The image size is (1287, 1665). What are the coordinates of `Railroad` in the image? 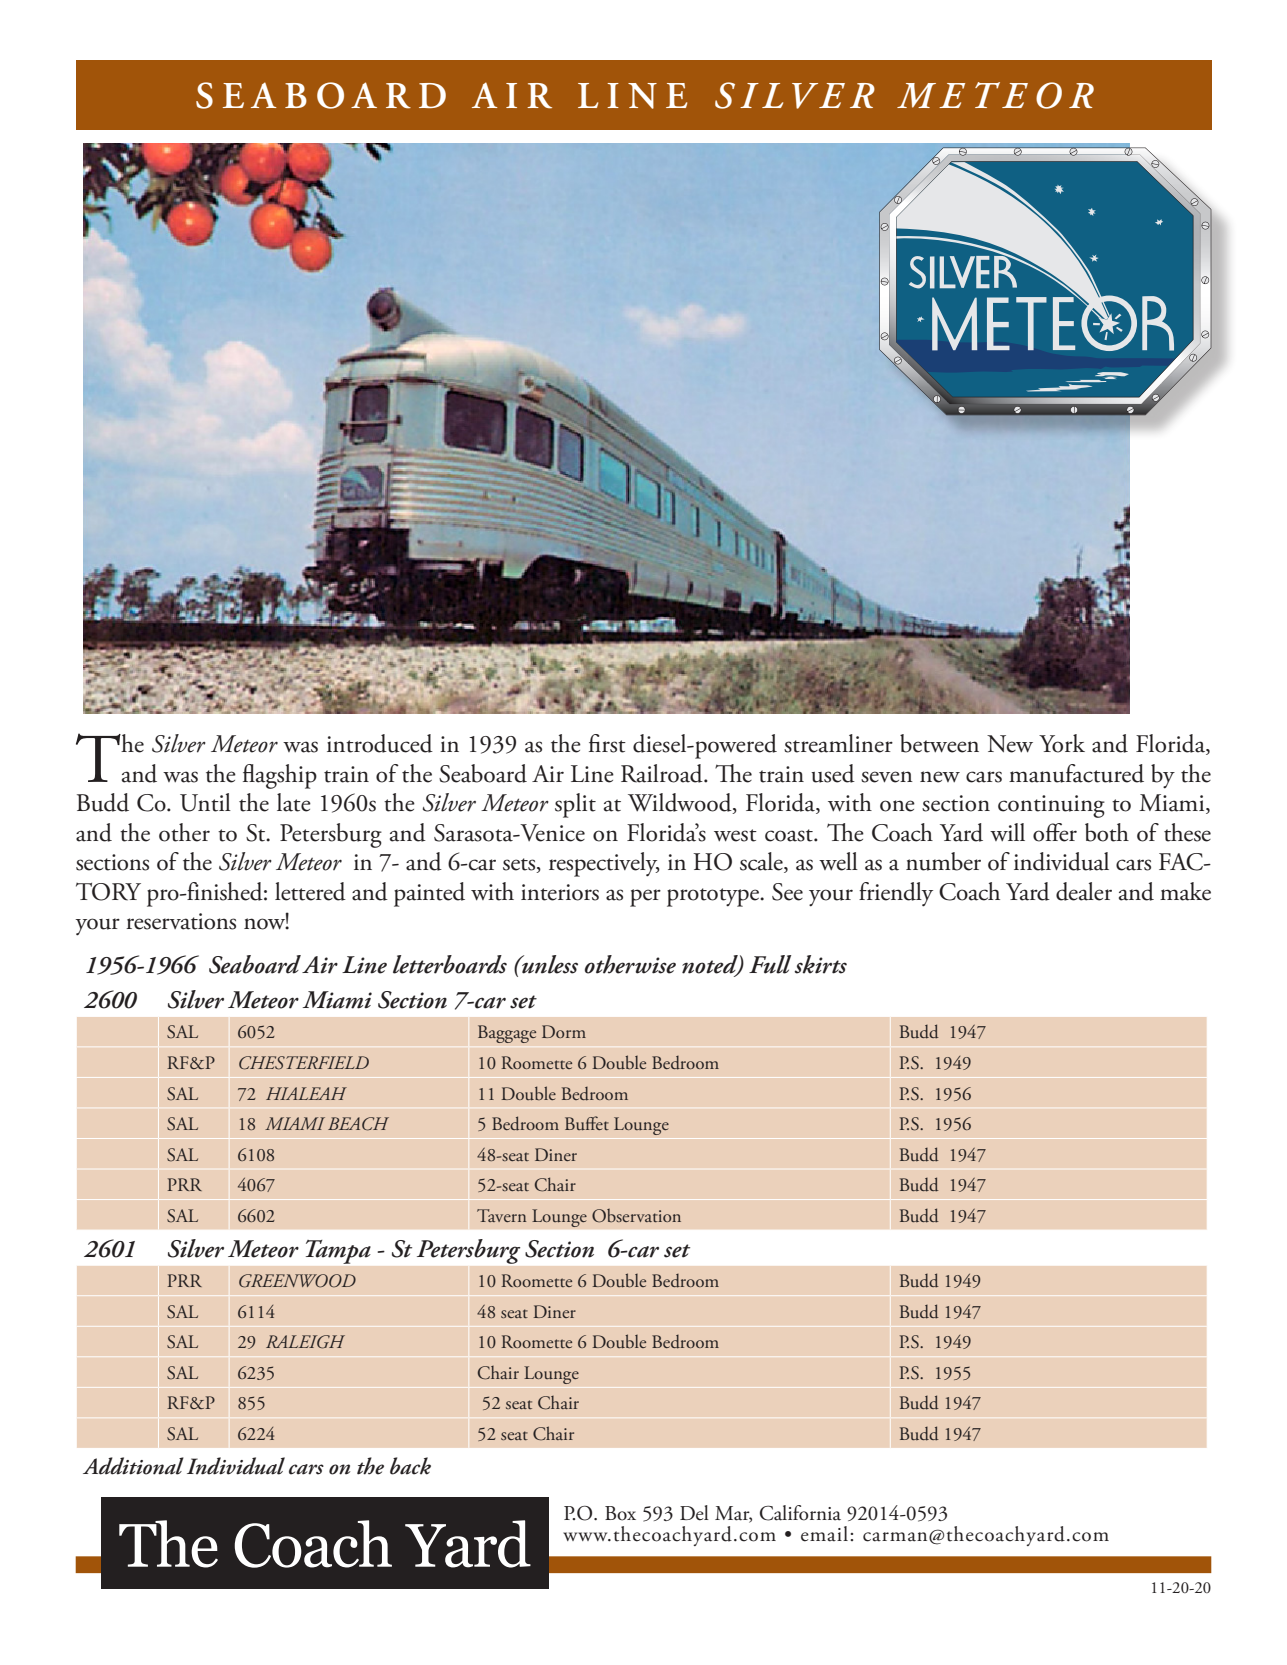 It's located at (663, 773).
